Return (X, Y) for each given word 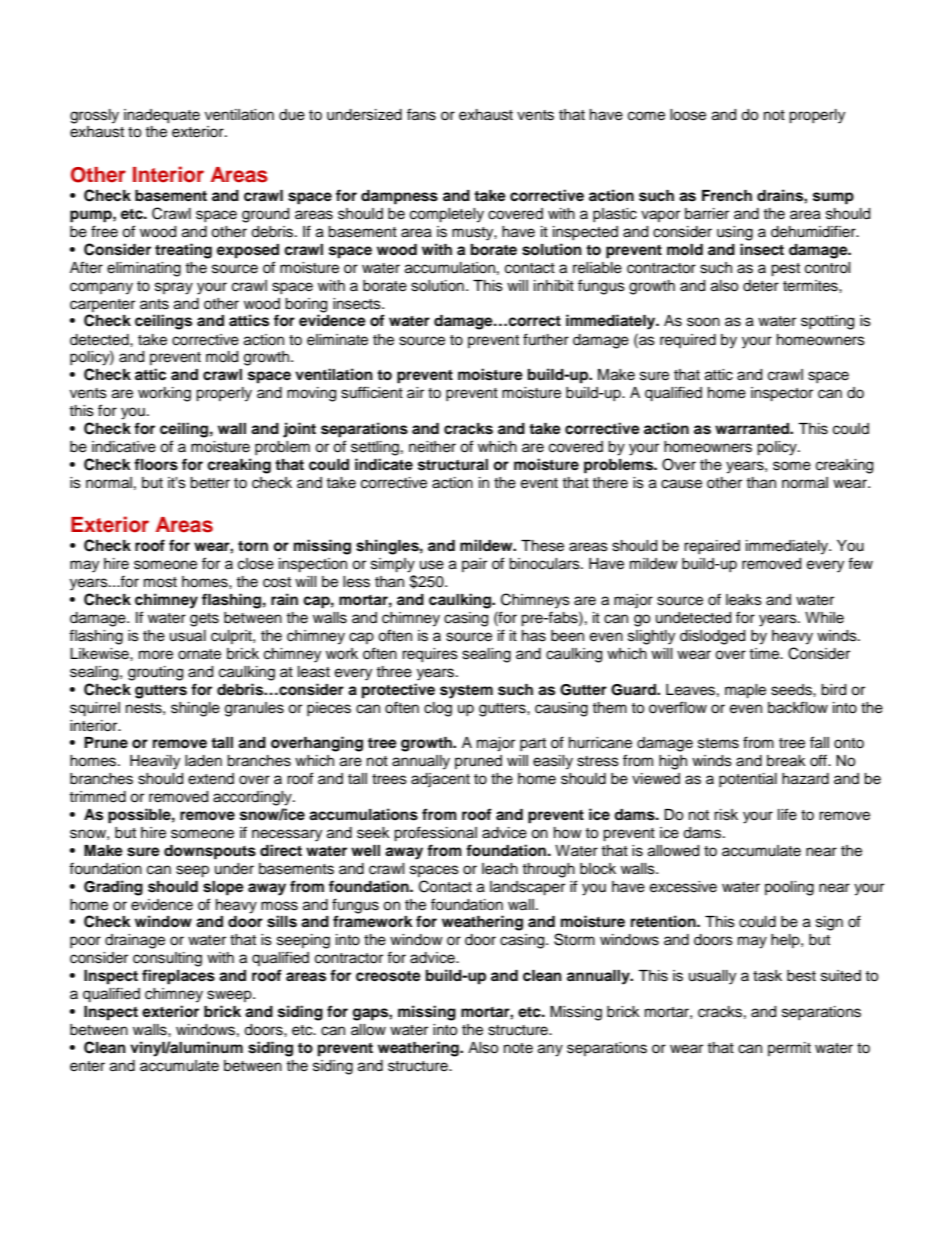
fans (421, 114)
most (160, 582)
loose (688, 115)
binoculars (545, 564)
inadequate (162, 116)
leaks (744, 600)
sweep (230, 996)
